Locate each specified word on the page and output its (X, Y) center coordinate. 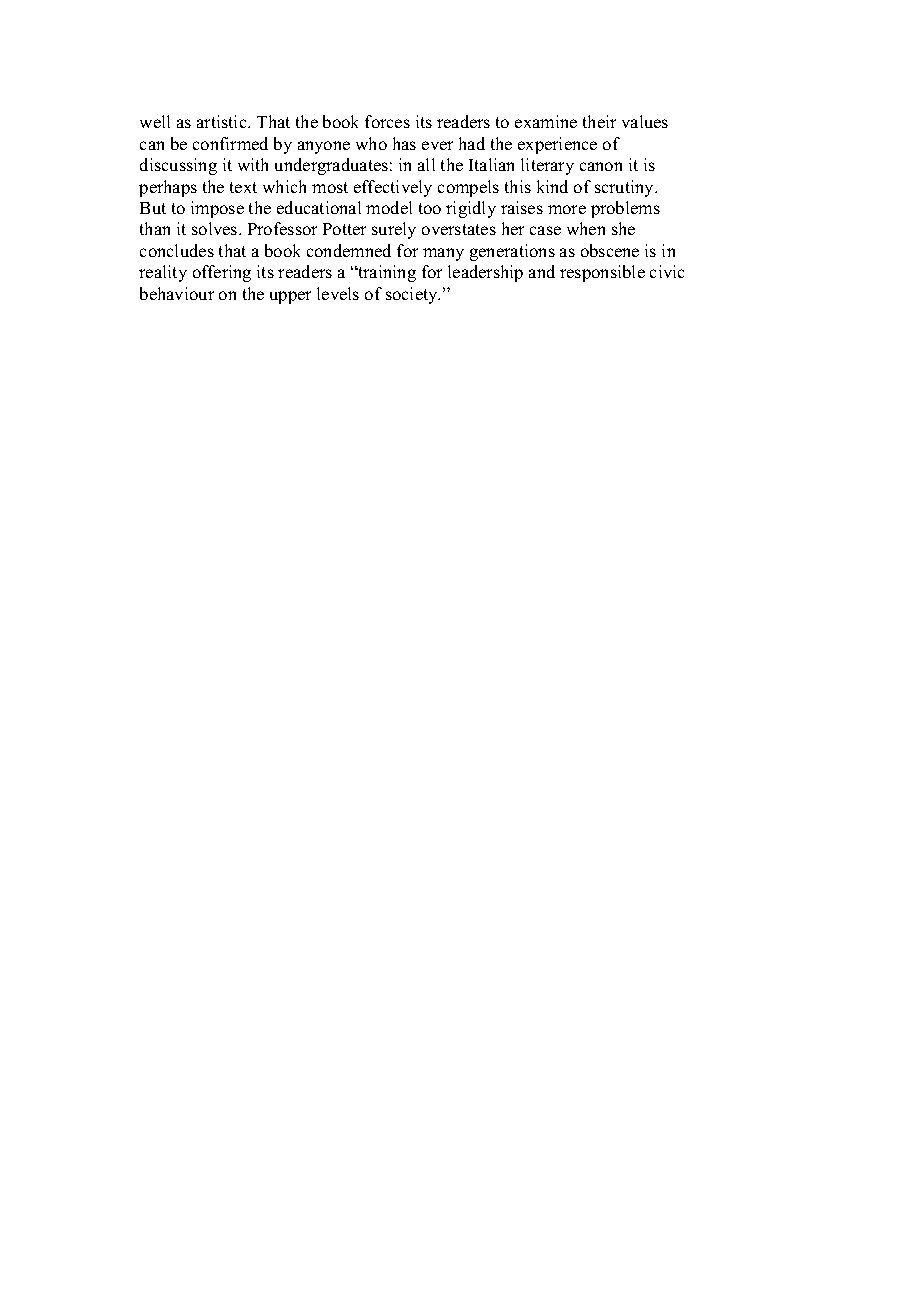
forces (387, 121)
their (599, 121)
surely (394, 230)
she (623, 228)
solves (216, 228)
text (243, 187)
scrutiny (626, 188)
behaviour (177, 293)
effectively (393, 188)
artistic (223, 121)
